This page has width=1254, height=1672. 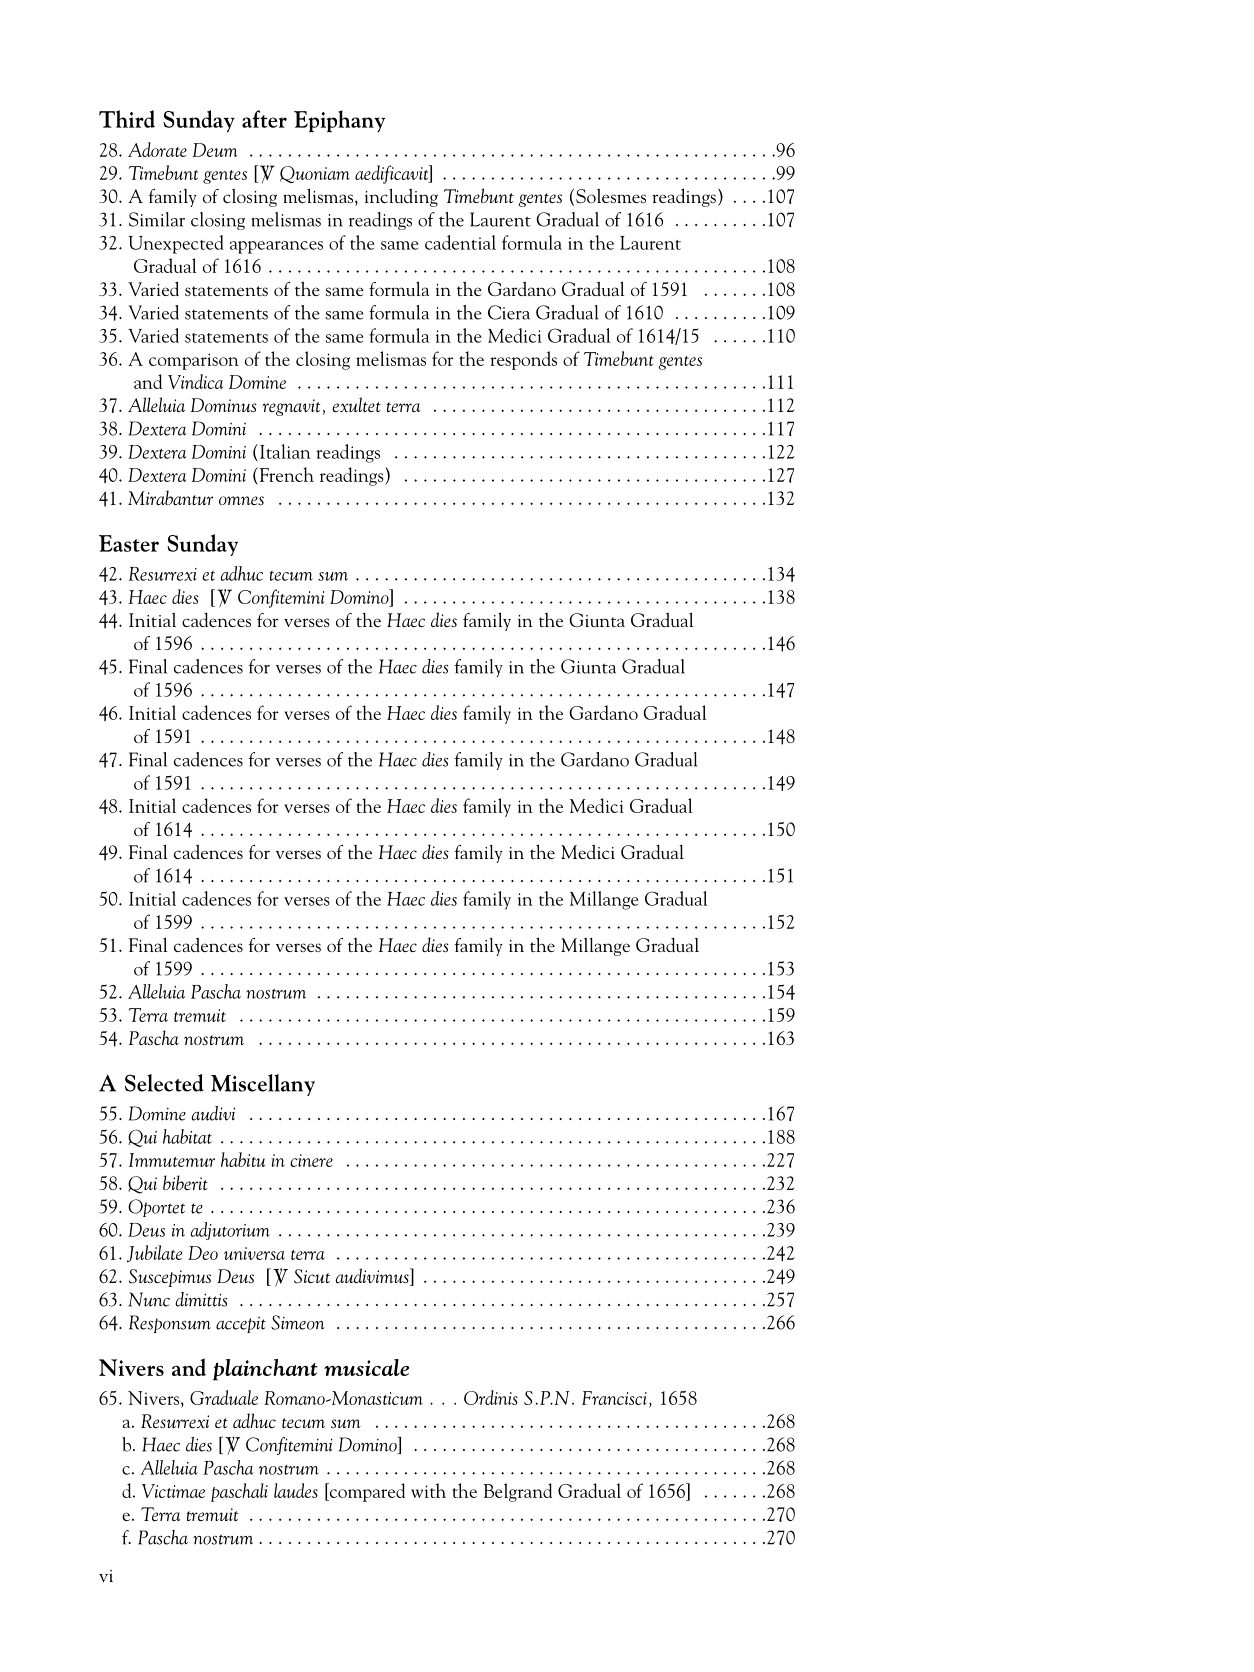 I want to click on French, so click(x=285, y=474).
